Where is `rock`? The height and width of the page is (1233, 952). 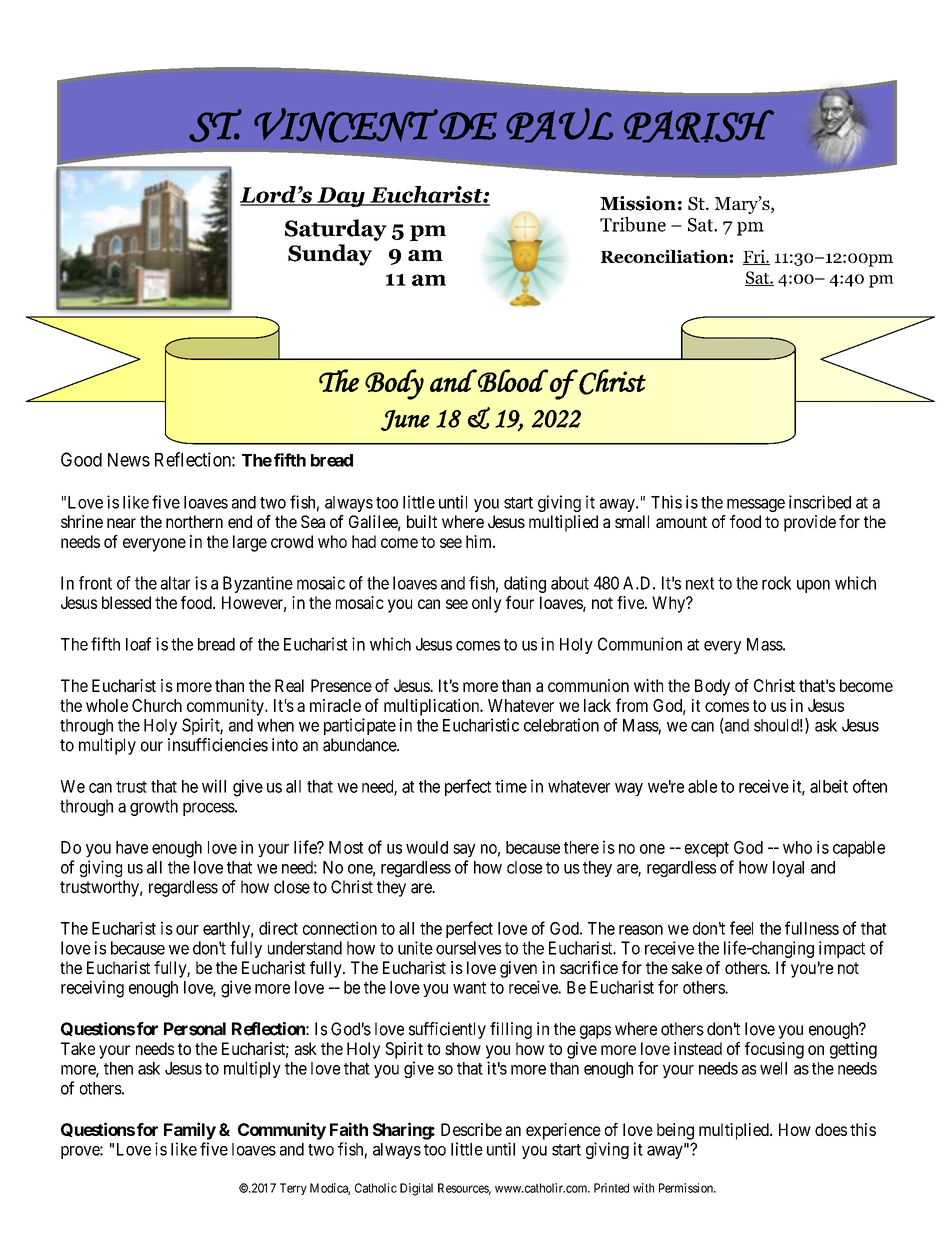
rock is located at coordinates (777, 583).
